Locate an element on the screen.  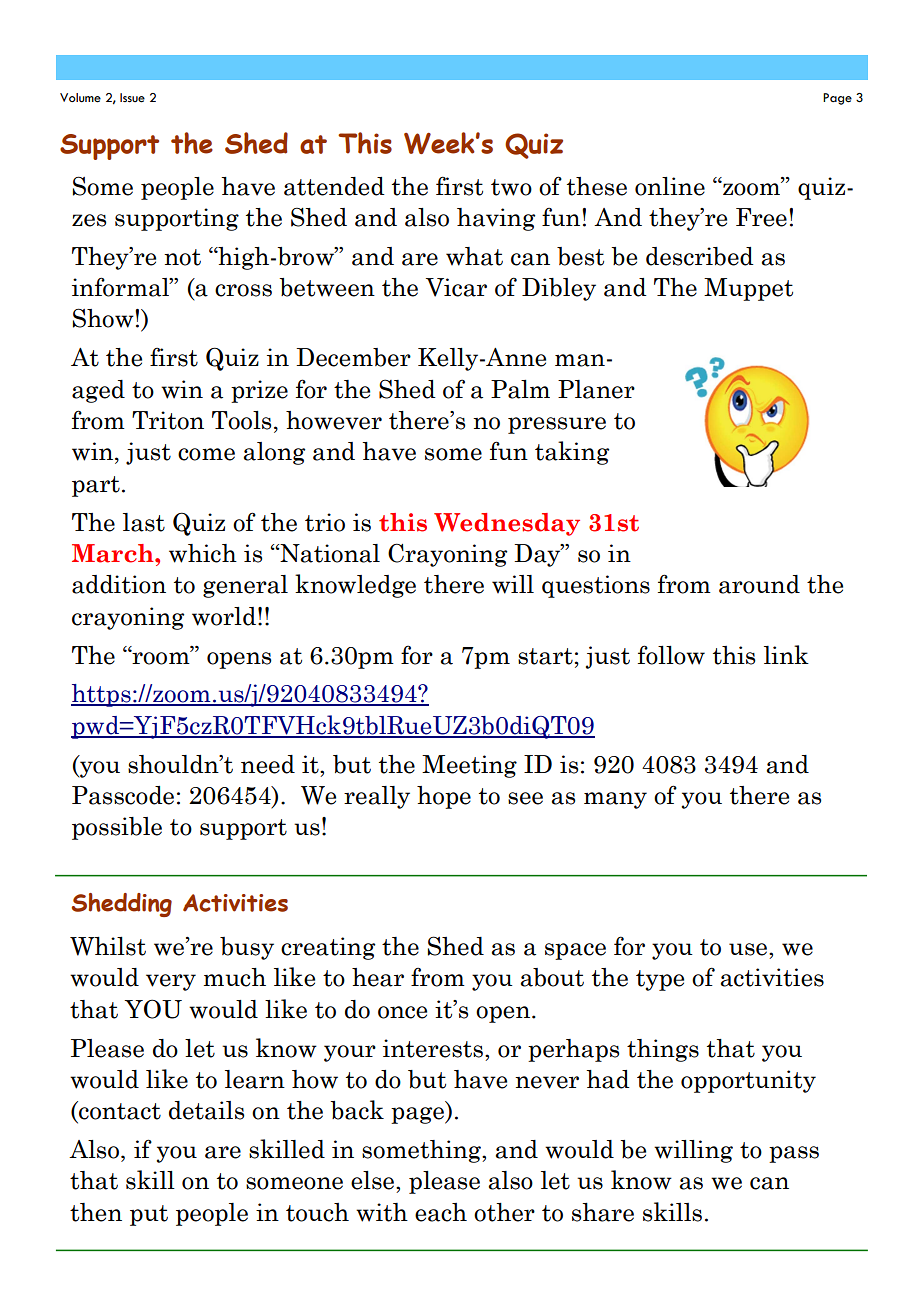
hear is located at coordinates (378, 977).
